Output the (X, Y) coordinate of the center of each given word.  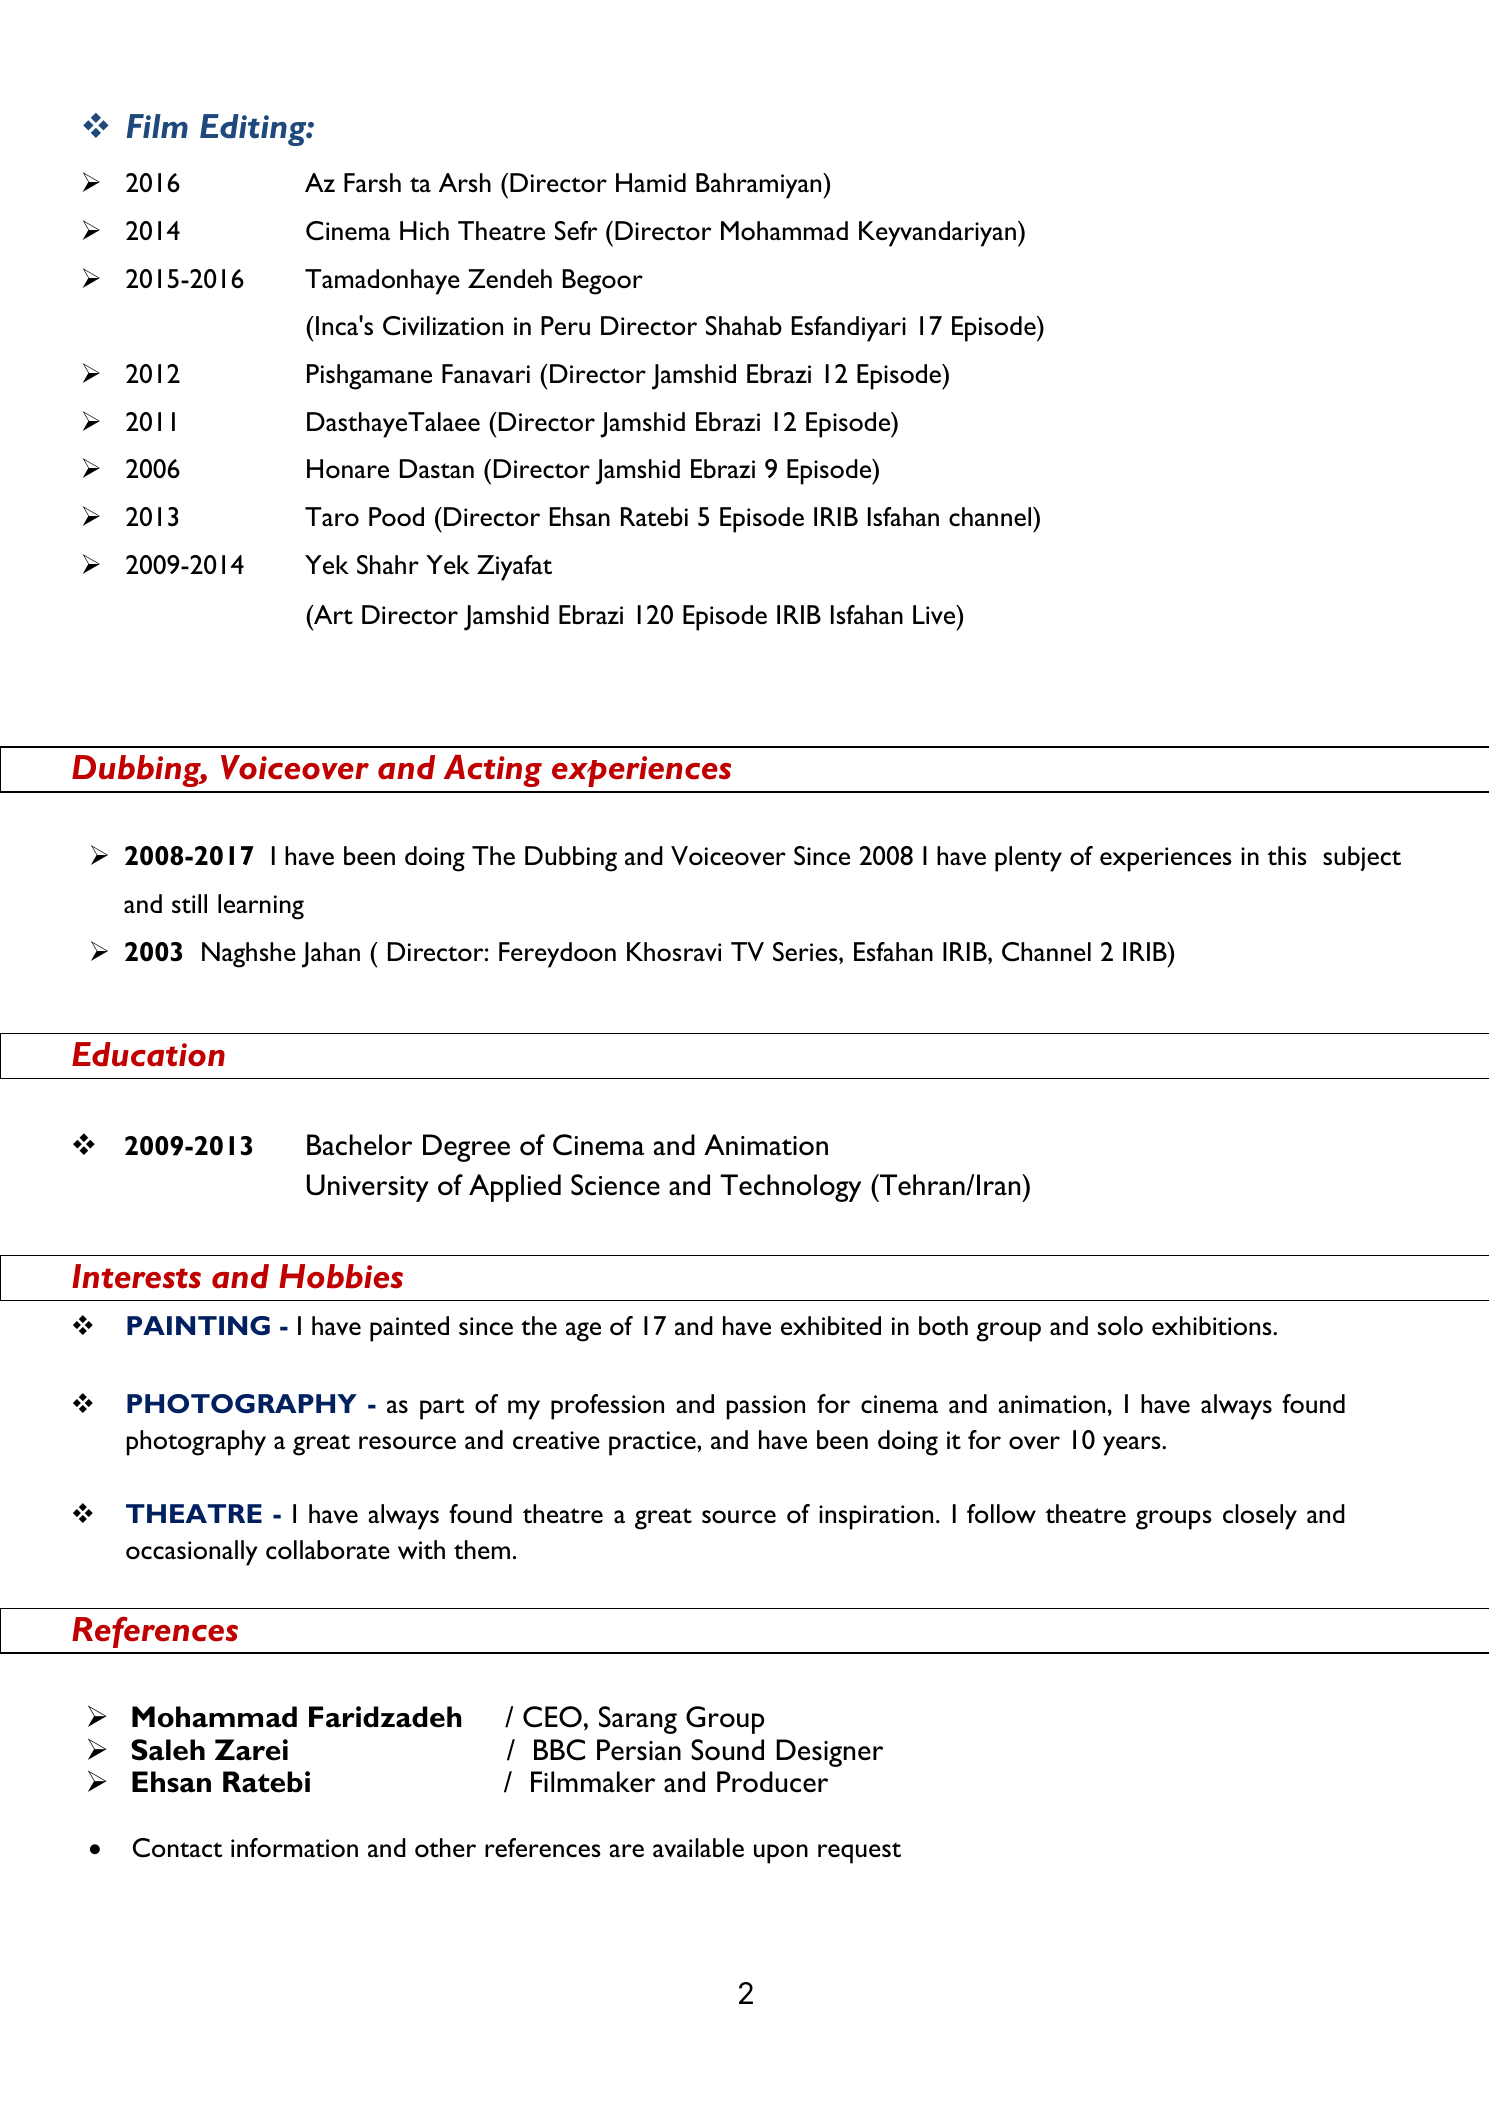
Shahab (744, 325)
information (294, 1847)
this (1287, 855)
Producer (772, 1782)
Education (148, 1054)
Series (806, 952)
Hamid (651, 182)
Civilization (443, 326)
